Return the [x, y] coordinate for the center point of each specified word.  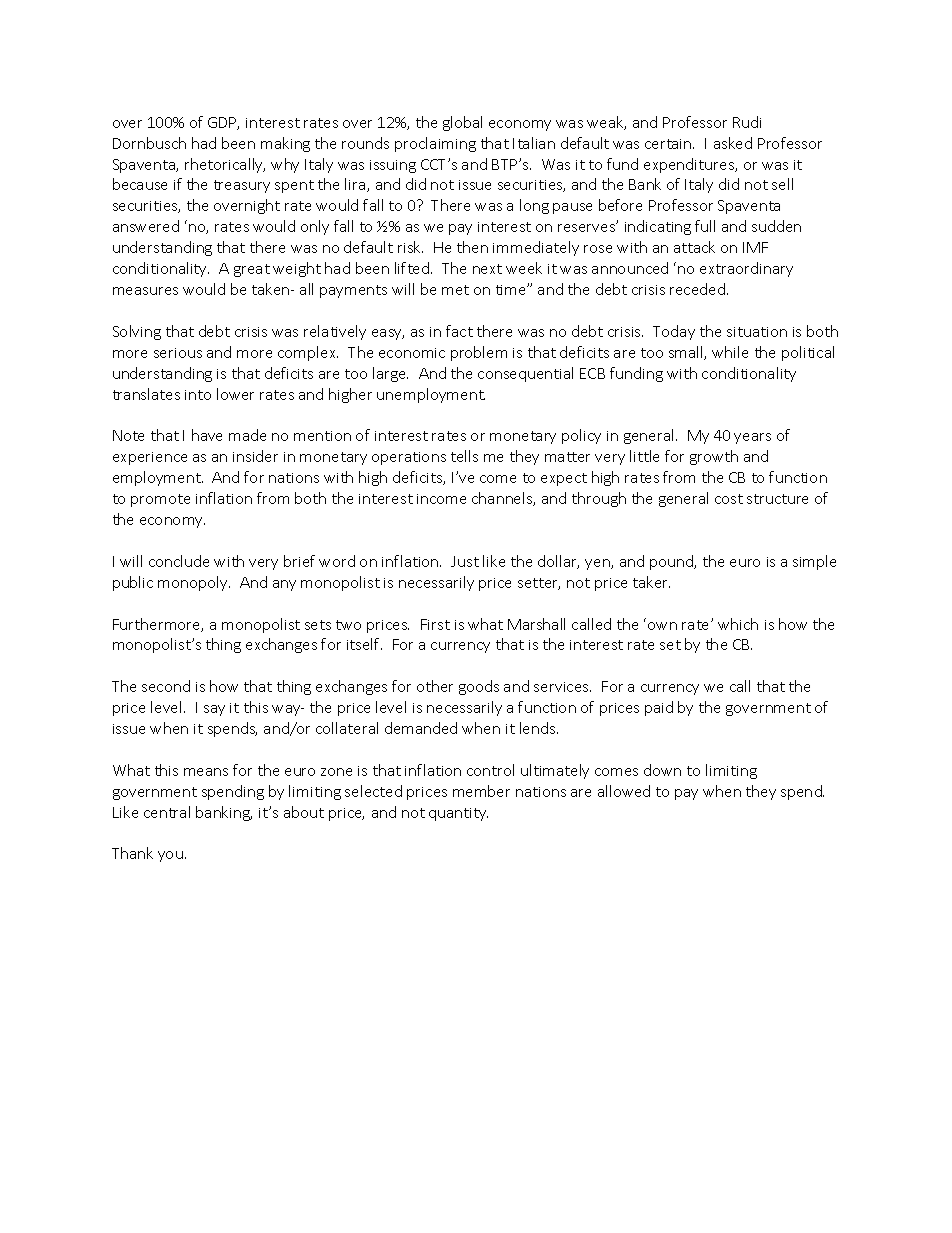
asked [733, 143]
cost [729, 499]
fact [459, 331]
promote [160, 500]
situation [757, 332]
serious [178, 353]
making [285, 144]
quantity [458, 814]
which [738, 624]
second [166, 686]
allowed [624, 791]
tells [464, 456]
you [170, 856]
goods [479, 687]
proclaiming [435, 144]
